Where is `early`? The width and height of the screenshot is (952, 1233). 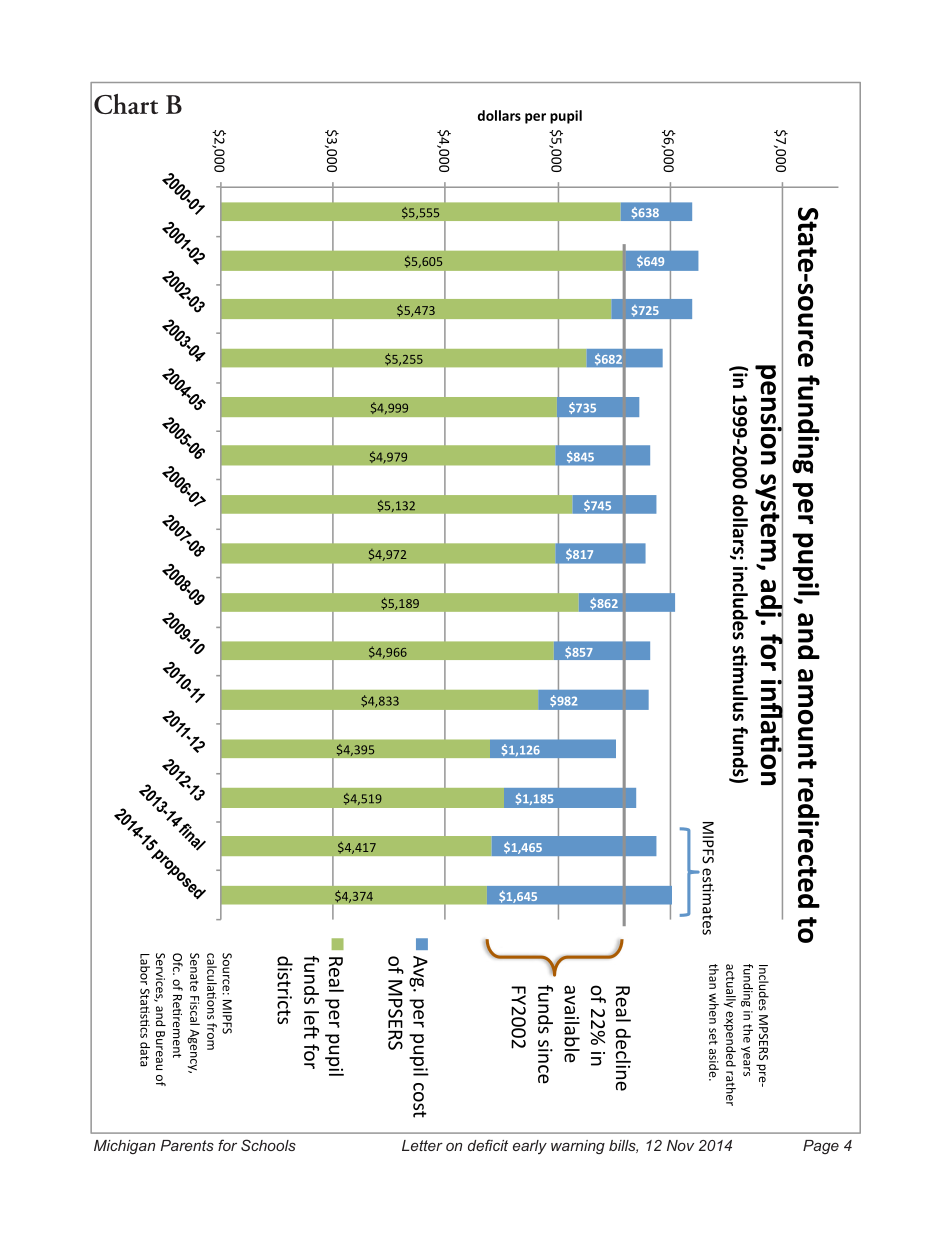 early is located at coordinates (530, 1147).
